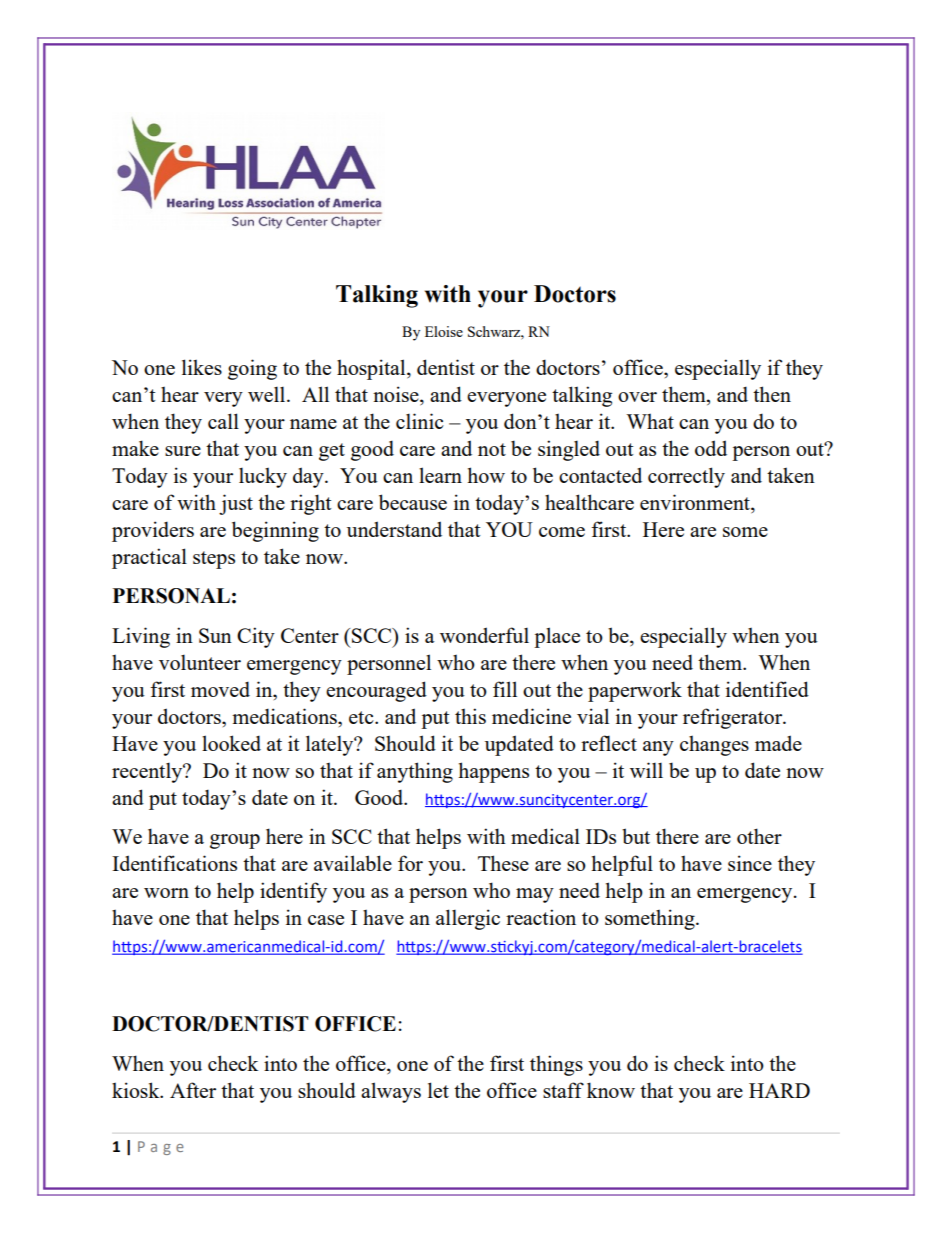 This document has width=952, height=1233. I want to click on changes, so click(714, 745).
